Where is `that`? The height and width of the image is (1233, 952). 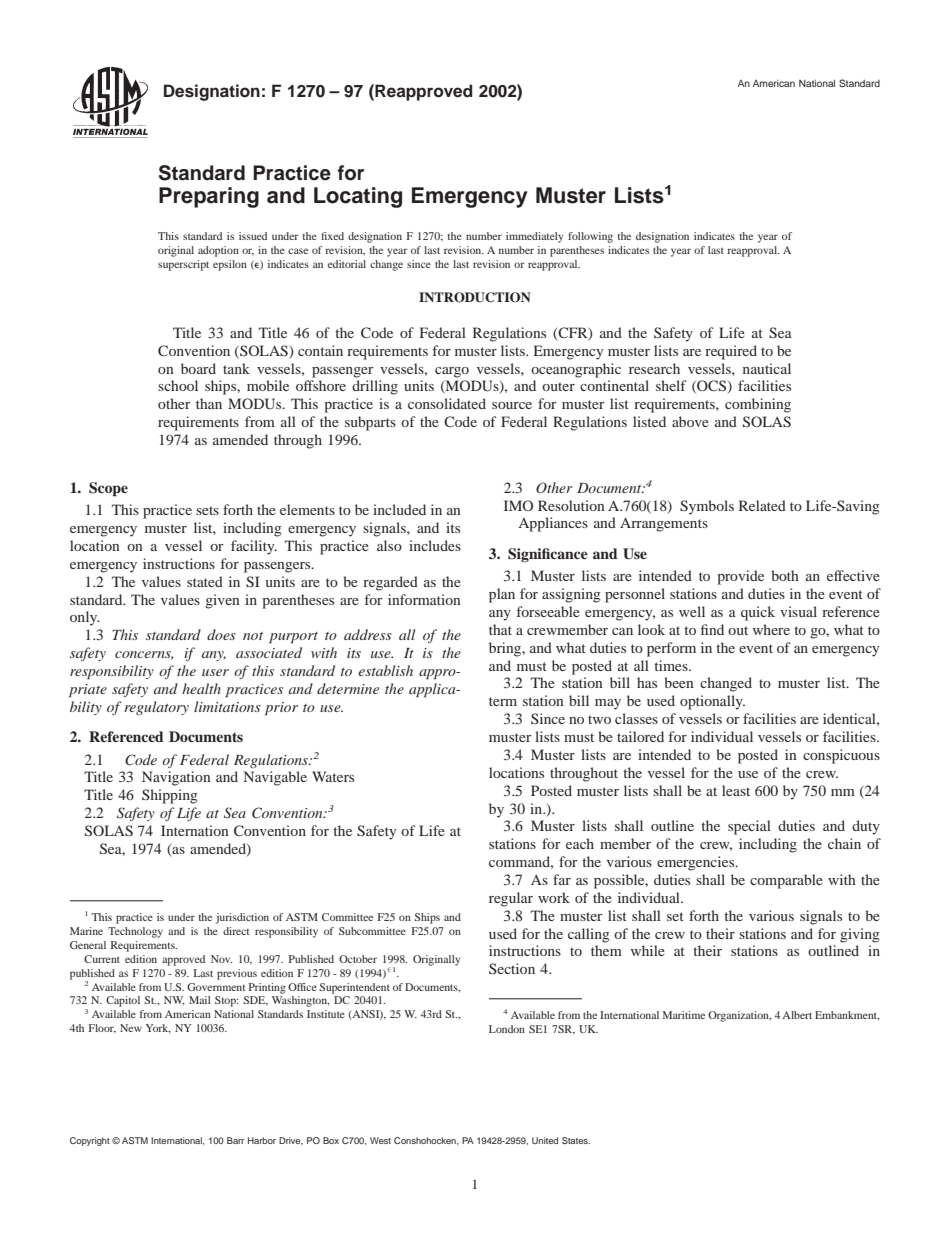
that is located at coordinates (500, 629).
